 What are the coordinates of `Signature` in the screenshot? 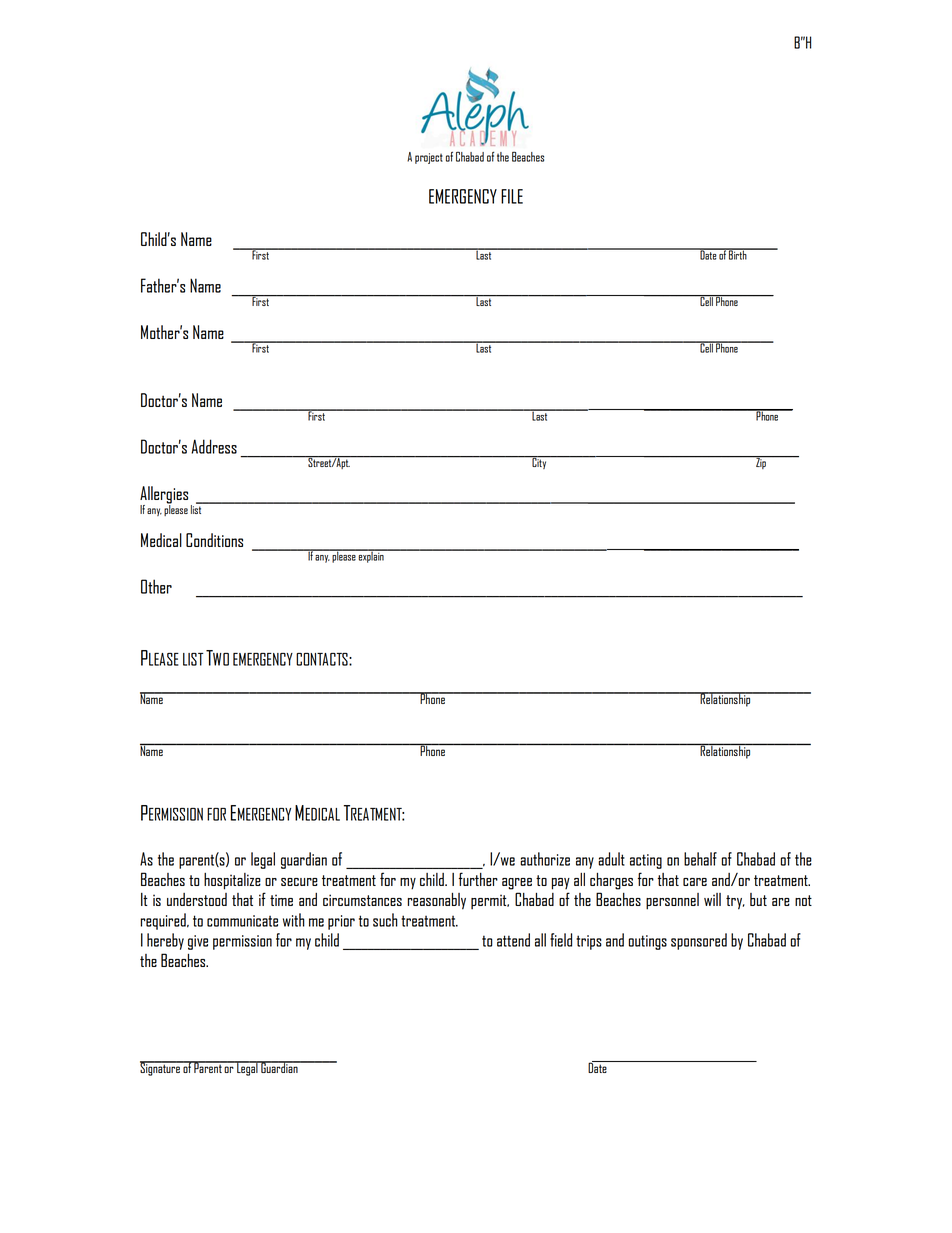 It's located at (161, 1068).
